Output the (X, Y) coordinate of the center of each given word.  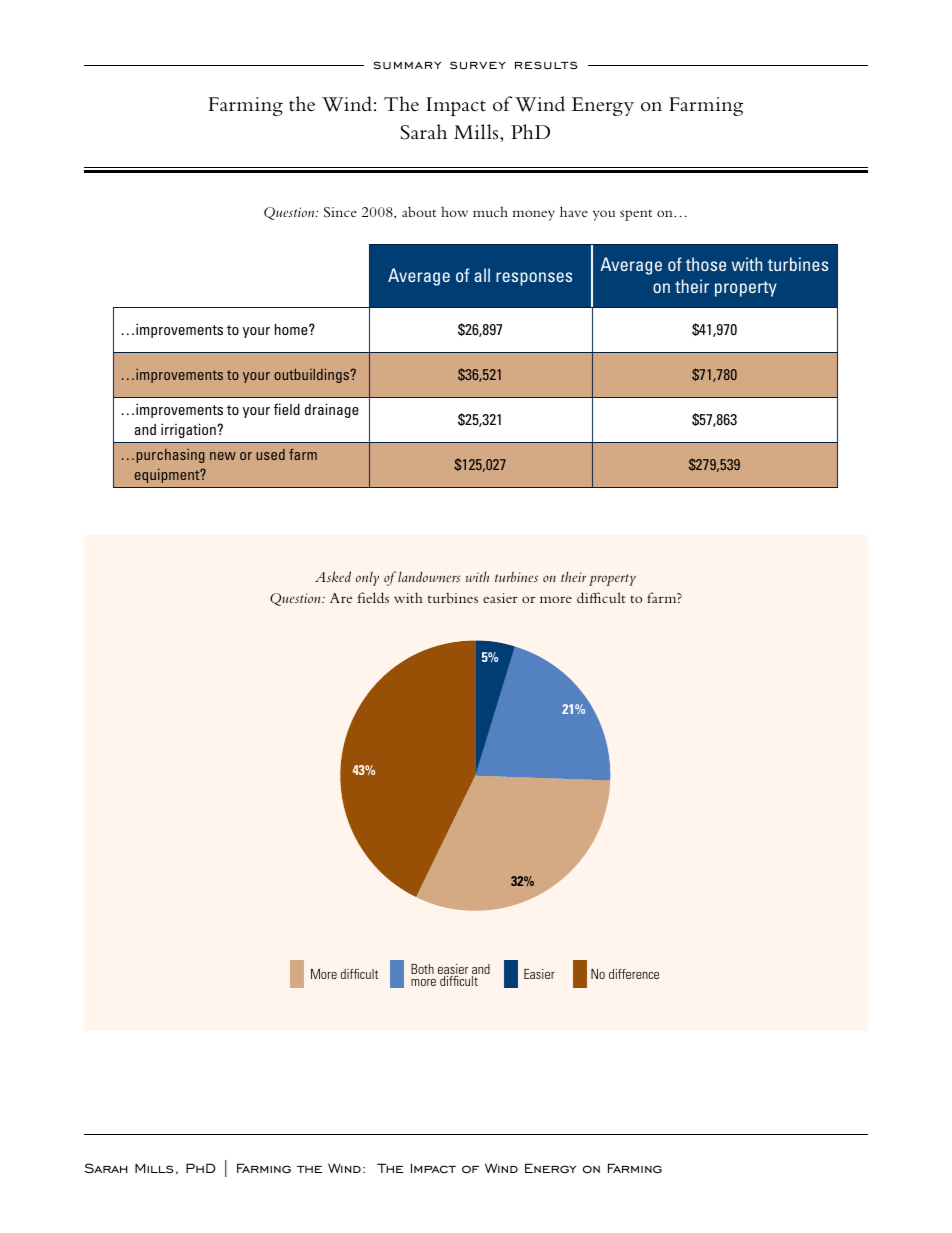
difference (634, 974)
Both (422, 969)
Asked (333, 576)
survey (478, 65)
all (482, 275)
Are (341, 598)
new (223, 456)
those (706, 264)
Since (340, 212)
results (546, 65)
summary (407, 65)
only (367, 578)
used (270, 454)
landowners (429, 577)
